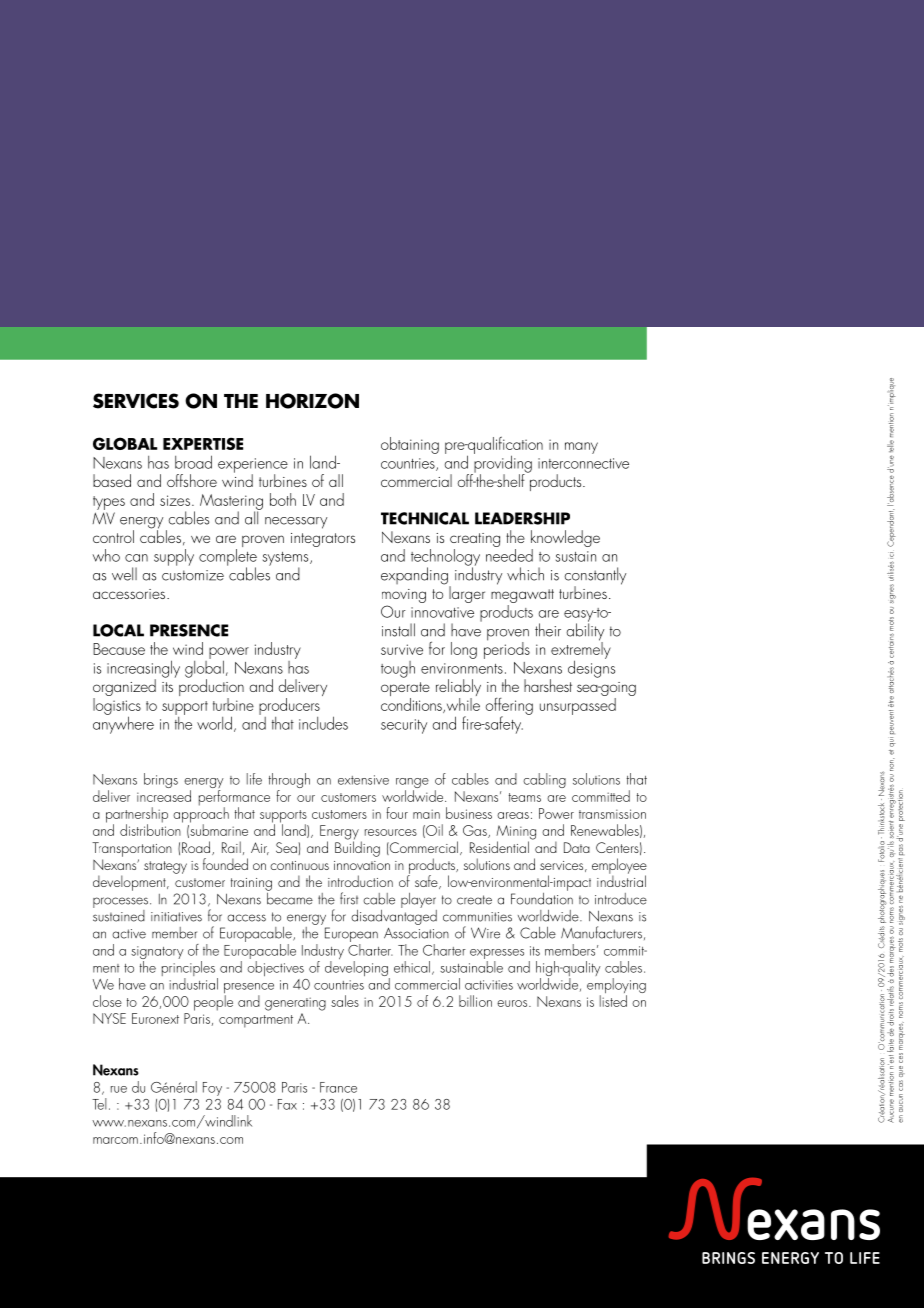  Describe the element at coordinates (212, 1089) in the screenshot. I see `Foy` at that location.
